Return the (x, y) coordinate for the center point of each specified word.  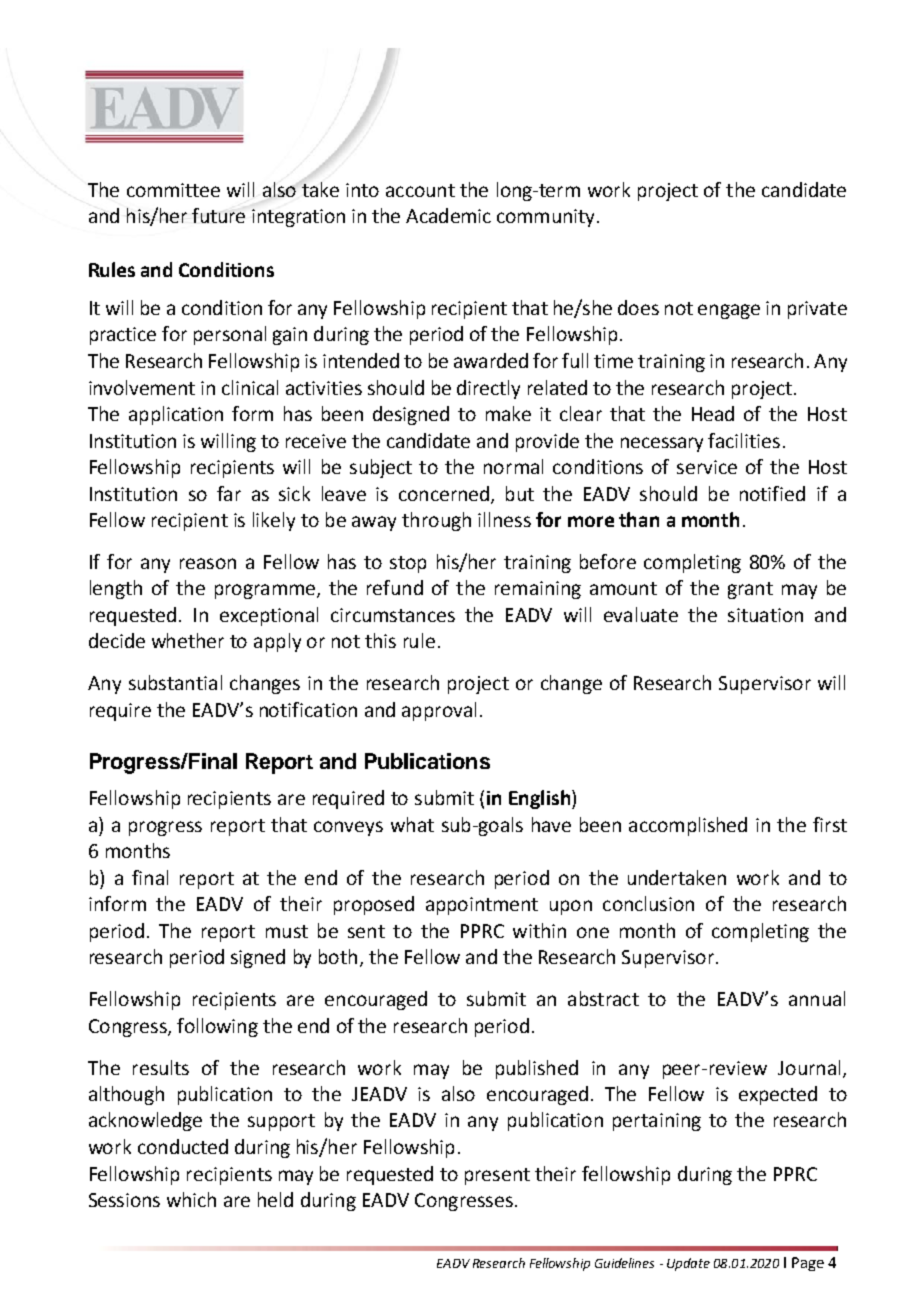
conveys (348, 828)
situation (765, 615)
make (508, 413)
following (217, 1027)
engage (729, 311)
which (191, 1199)
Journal (809, 1067)
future (218, 215)
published (537, 1069)
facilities (744, 440)
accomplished (688, 826)
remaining (538, 590)
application (176, 415)
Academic (448, 215)
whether (188, 640)
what (412, 824)
